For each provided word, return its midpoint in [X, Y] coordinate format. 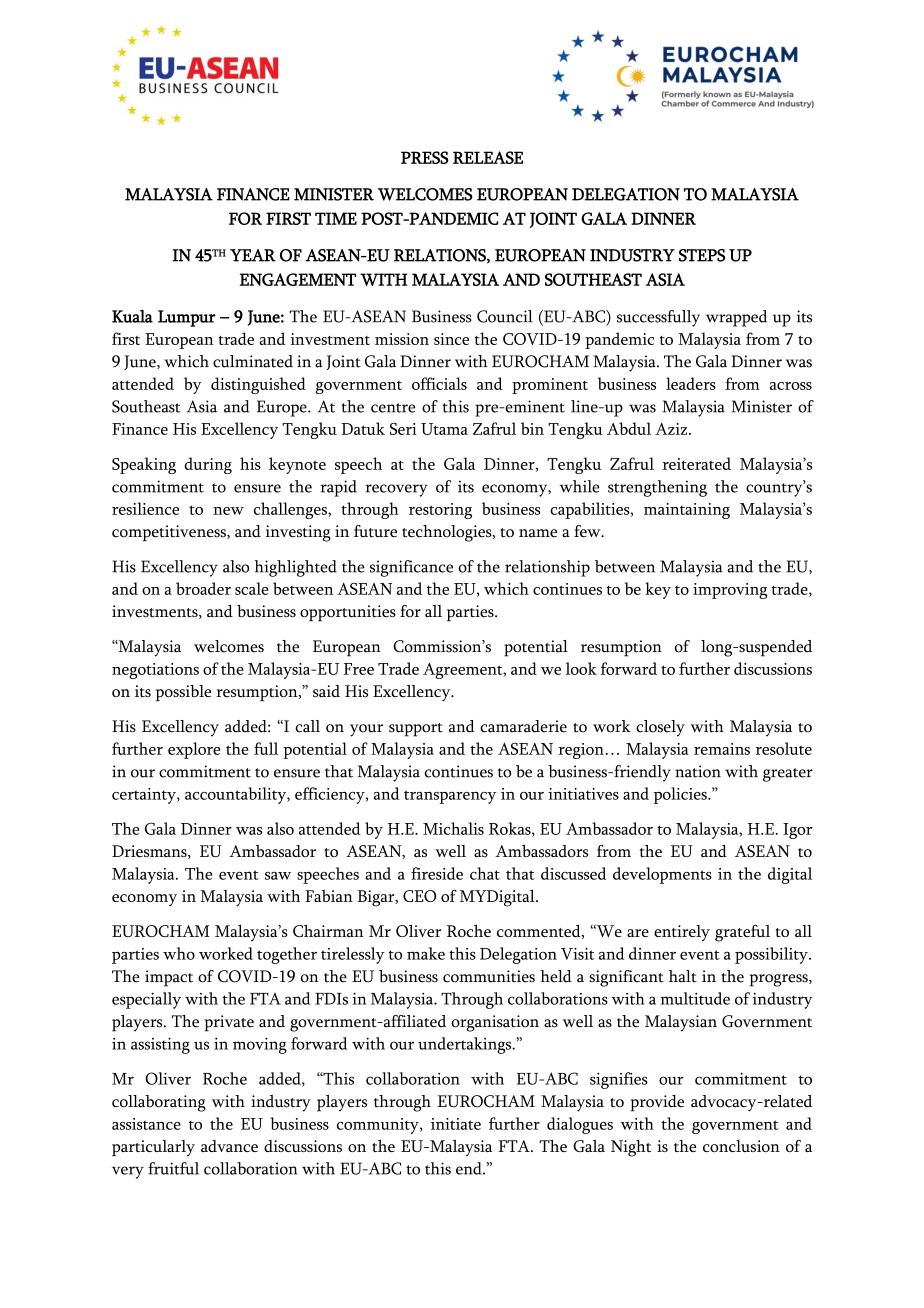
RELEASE [488, 157]
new [228, 511]
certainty [145, 796]
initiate [456, 1124]
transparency [450, 797]
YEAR [253, 255]
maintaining [687, 511]
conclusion [741, 1146]
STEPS [702, 255]
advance [229, 1146]
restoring [440, 511]
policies [681, 795]
